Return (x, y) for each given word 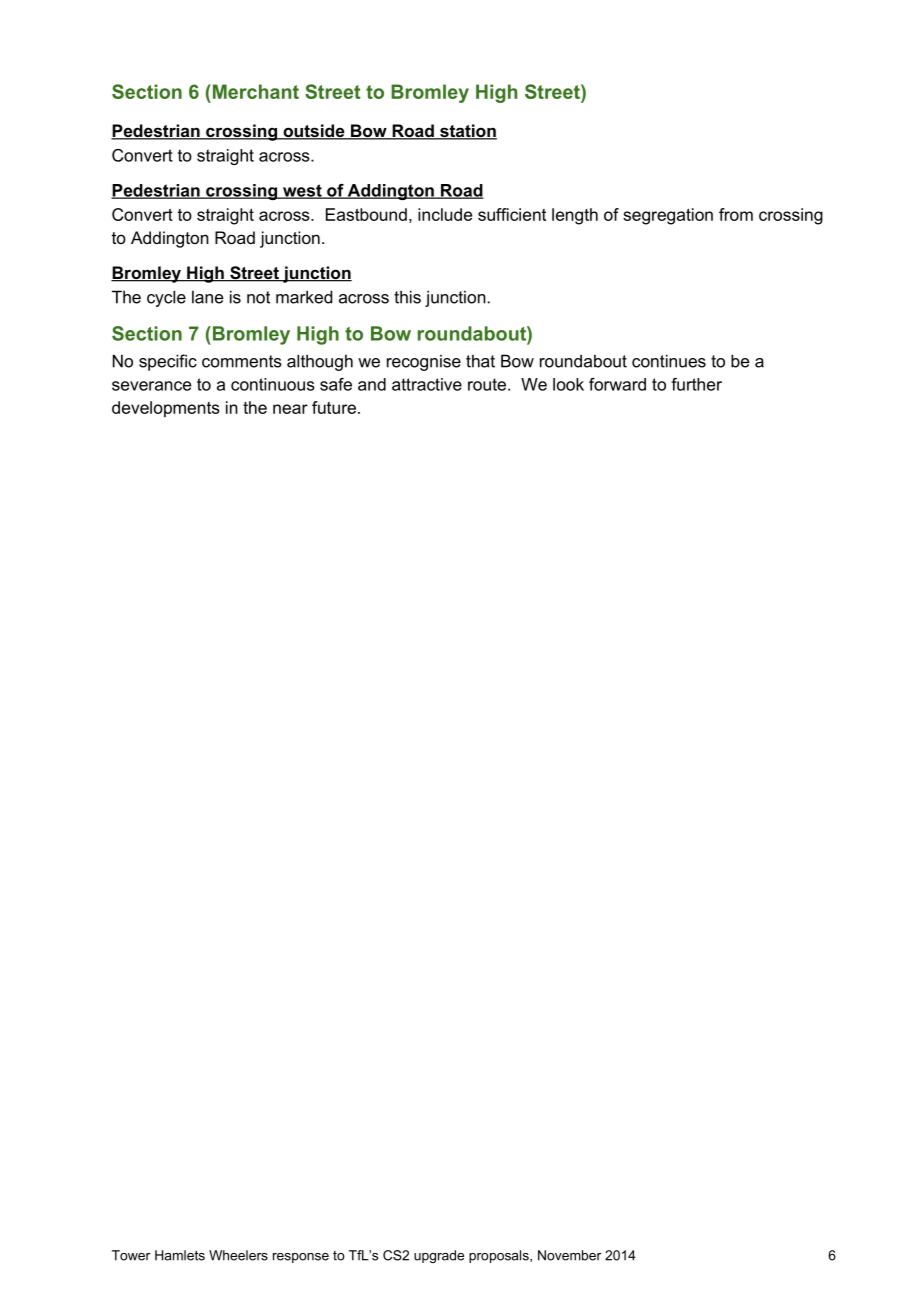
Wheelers (238, 1255)
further (696, 384)
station (467, 132)
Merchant (254, 91)
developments (166, 409)
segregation (668, 216)
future (334, 407)
